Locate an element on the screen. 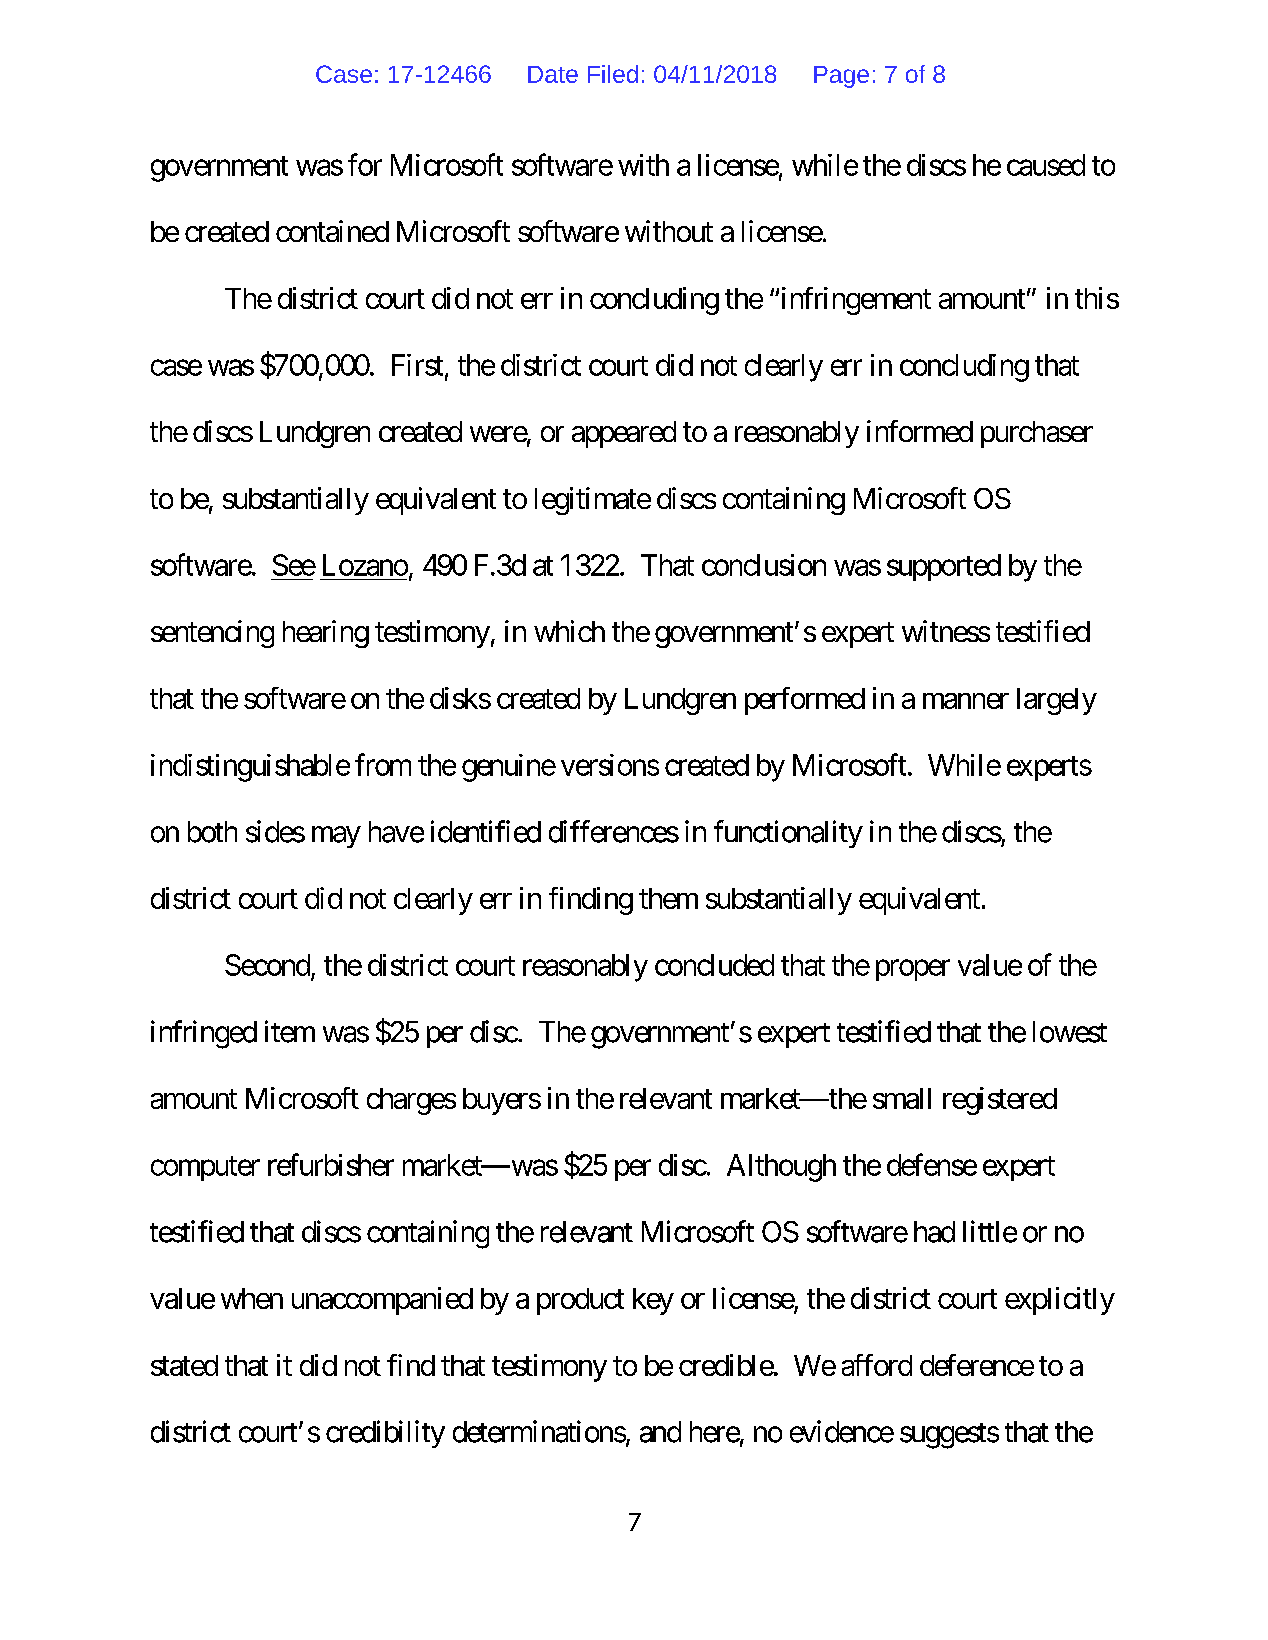  item is located at coordinates (290, 1031).
